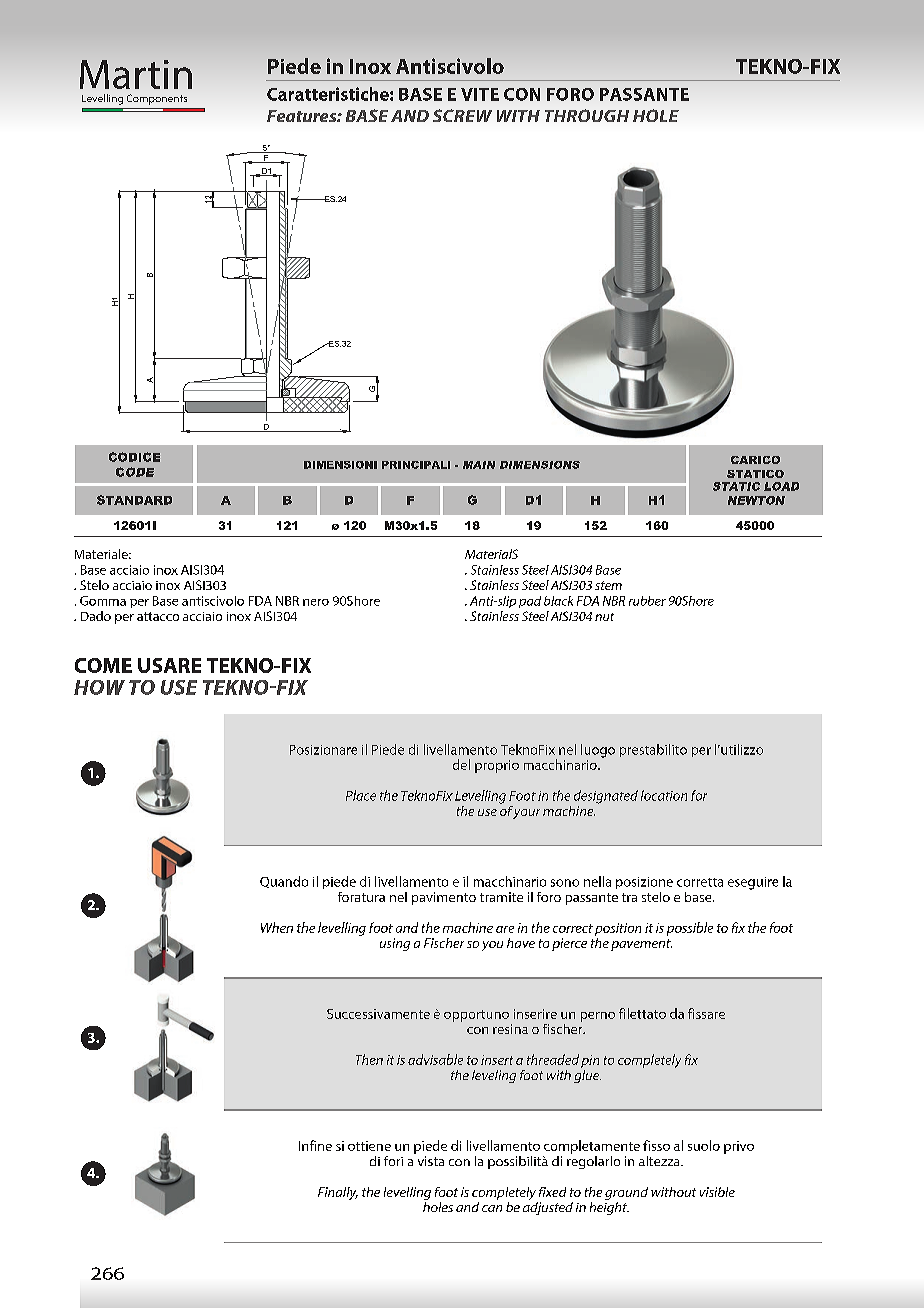  I want to click on pad, so click(530, 602).
